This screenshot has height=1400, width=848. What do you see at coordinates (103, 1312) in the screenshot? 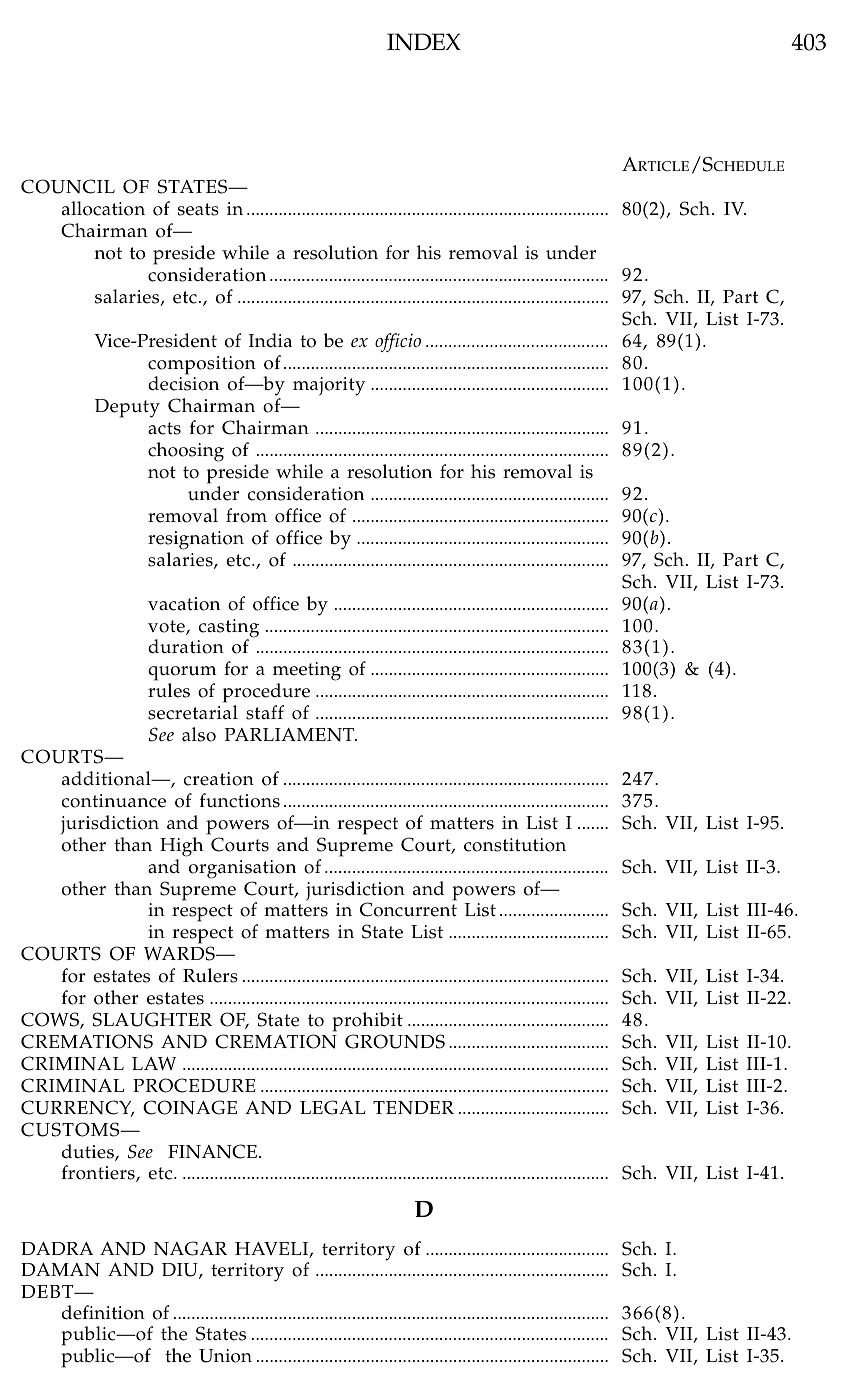
I see `definition` at bounding box center [103, 1312].
